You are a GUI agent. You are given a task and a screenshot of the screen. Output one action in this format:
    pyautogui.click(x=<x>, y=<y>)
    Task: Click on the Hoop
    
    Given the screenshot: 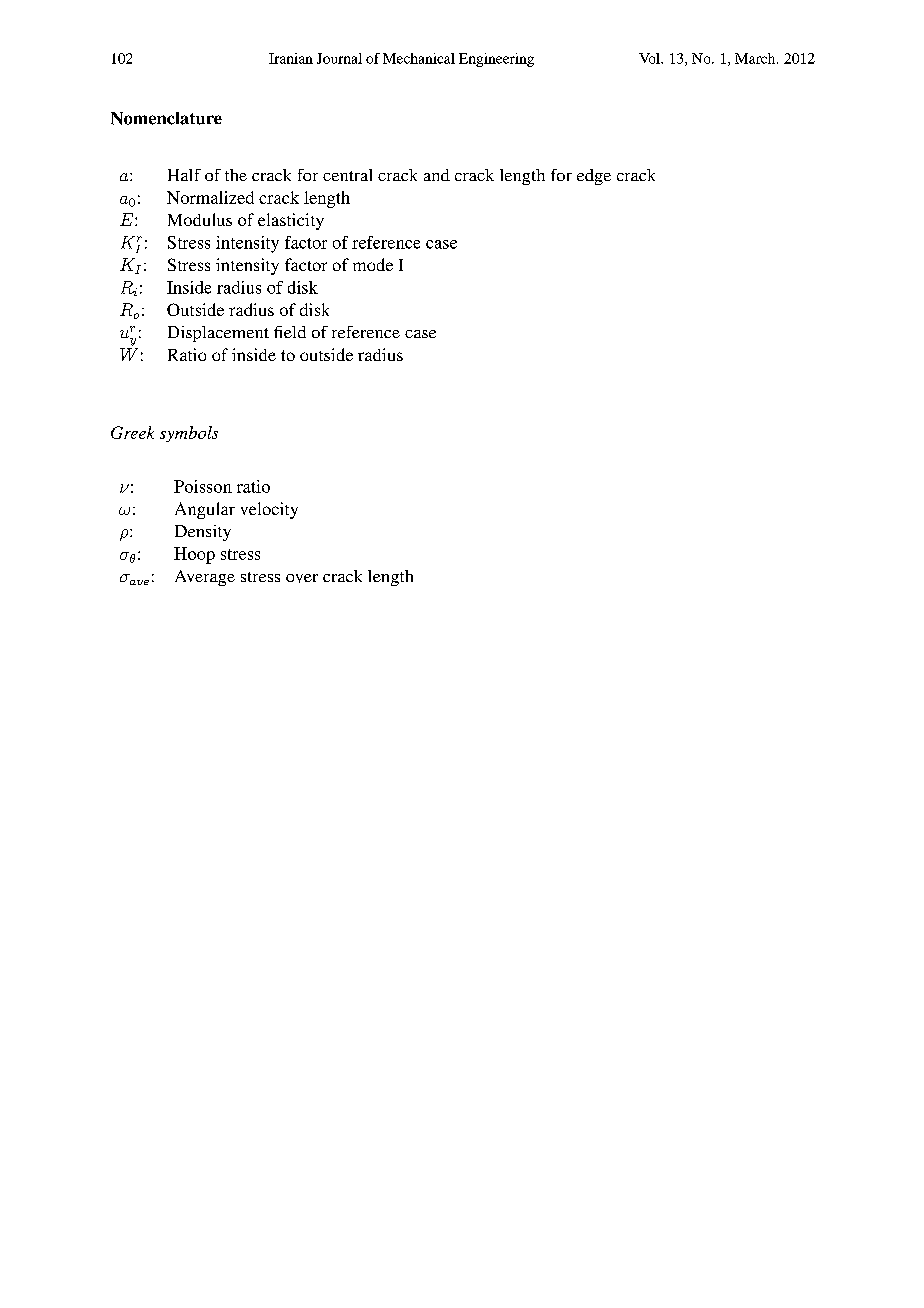 What is the action you would take?
    pyautogui.click(x=194, y=555)
